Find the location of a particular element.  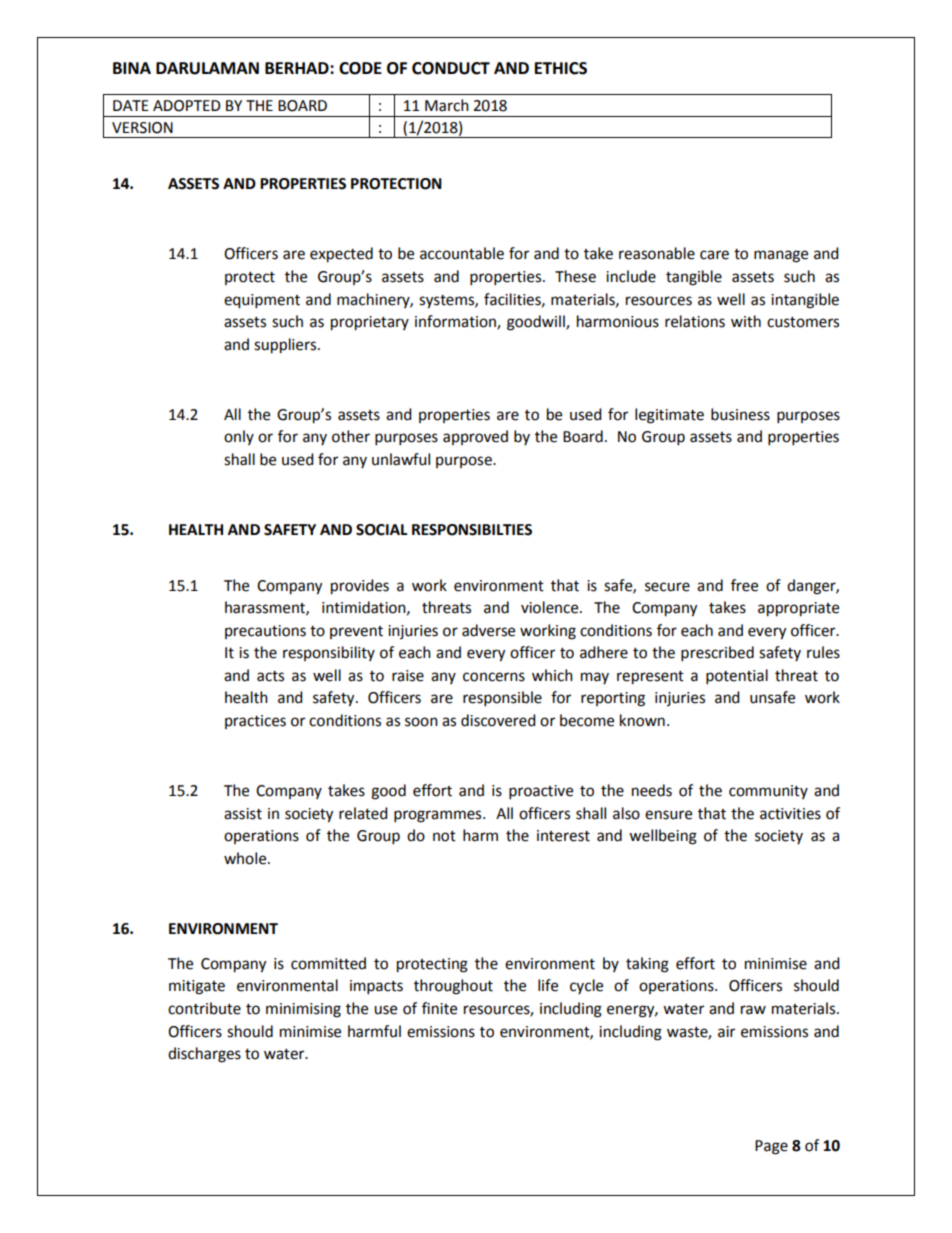

precautions is located at coordinates (265, 632).
